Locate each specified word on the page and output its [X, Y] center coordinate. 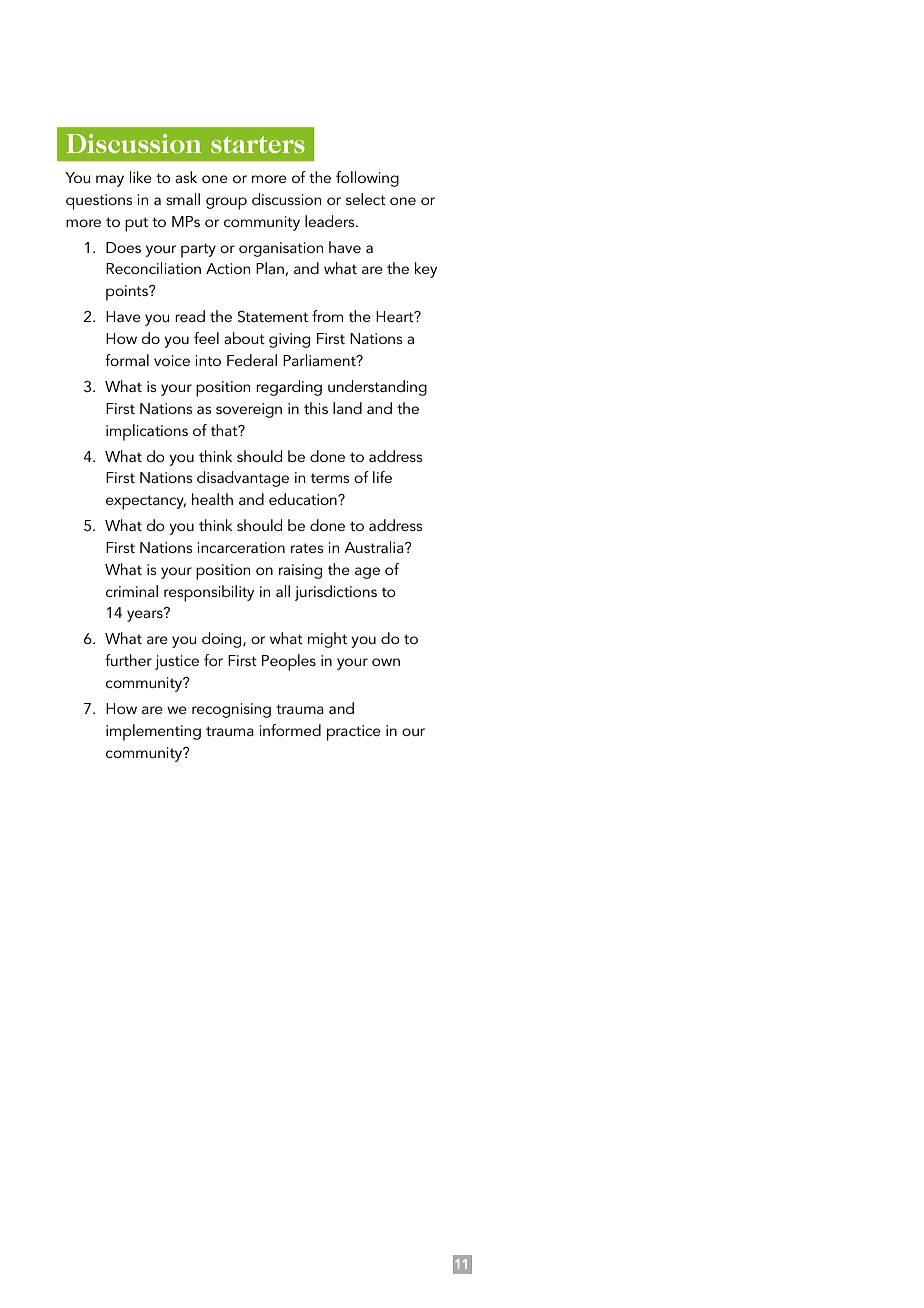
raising [300, 571]
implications [147, 432]
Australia [375, 547]
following [367, 179]
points [128, 293]
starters [258, 144]
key [426, 270]
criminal [132, 591]
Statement [273, 316]
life [382, 477]
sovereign [249, 410]
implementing [153, 732]
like [141, 177]
